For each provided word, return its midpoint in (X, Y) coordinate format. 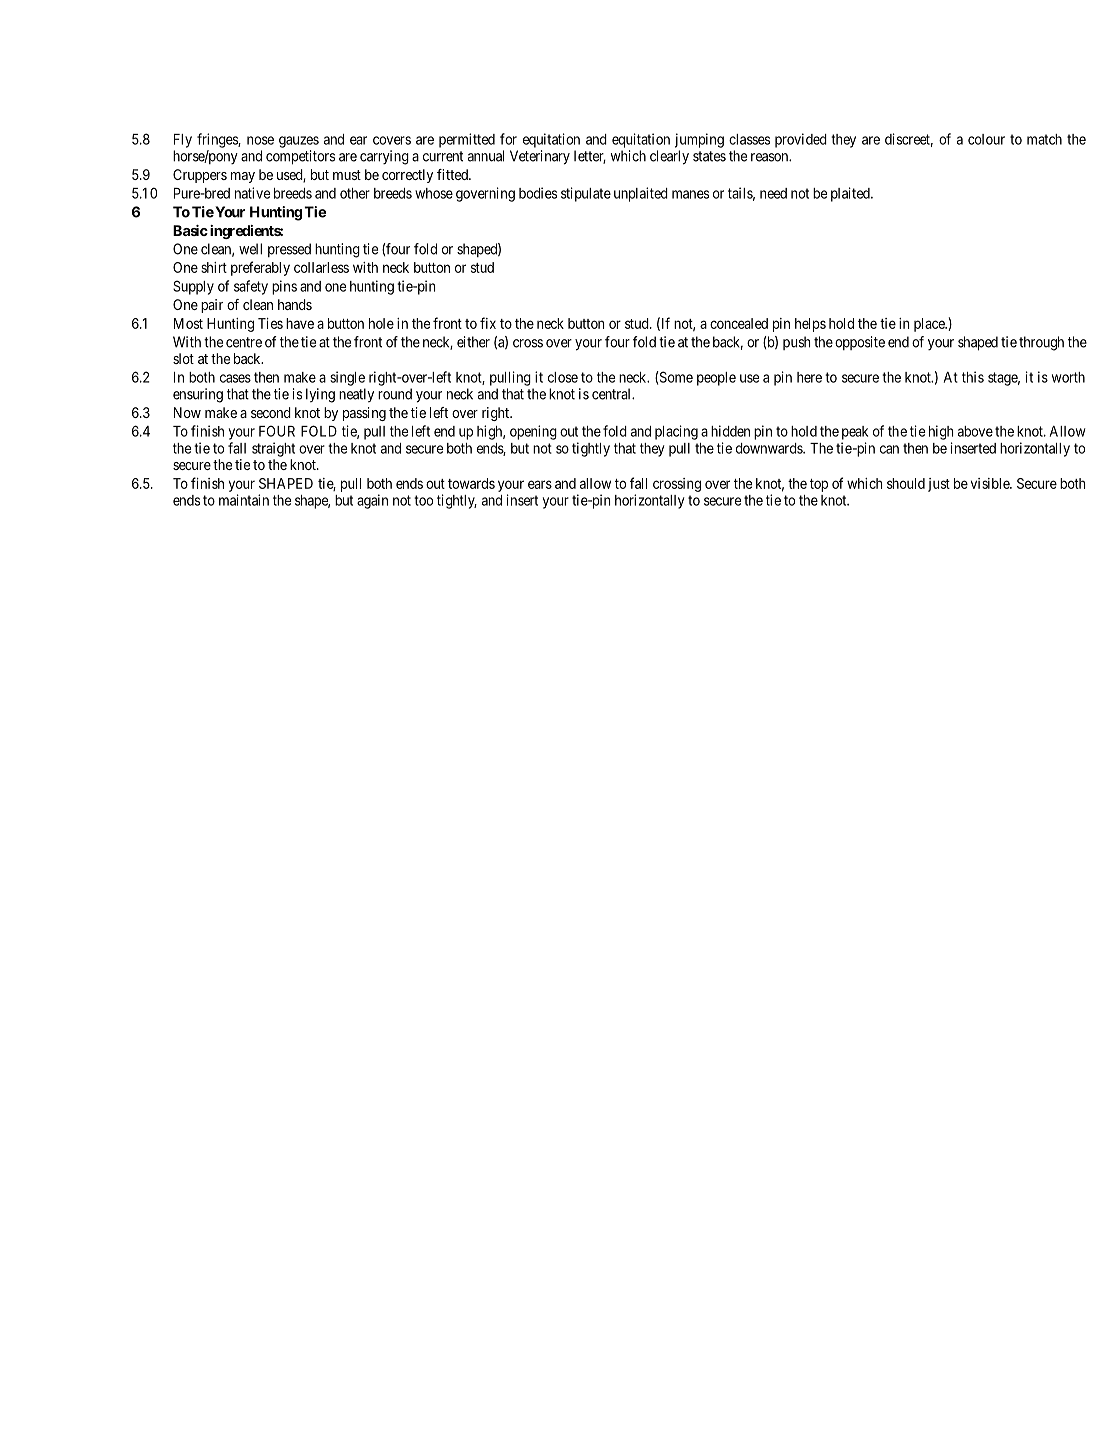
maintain (244, 500)
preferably (260, 268)
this (973, 377)
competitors (300, 157)
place (930, 325)
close (563, 377)
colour (986, 139)
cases (235, 378)
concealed (739, 323)
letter (590, 157)
